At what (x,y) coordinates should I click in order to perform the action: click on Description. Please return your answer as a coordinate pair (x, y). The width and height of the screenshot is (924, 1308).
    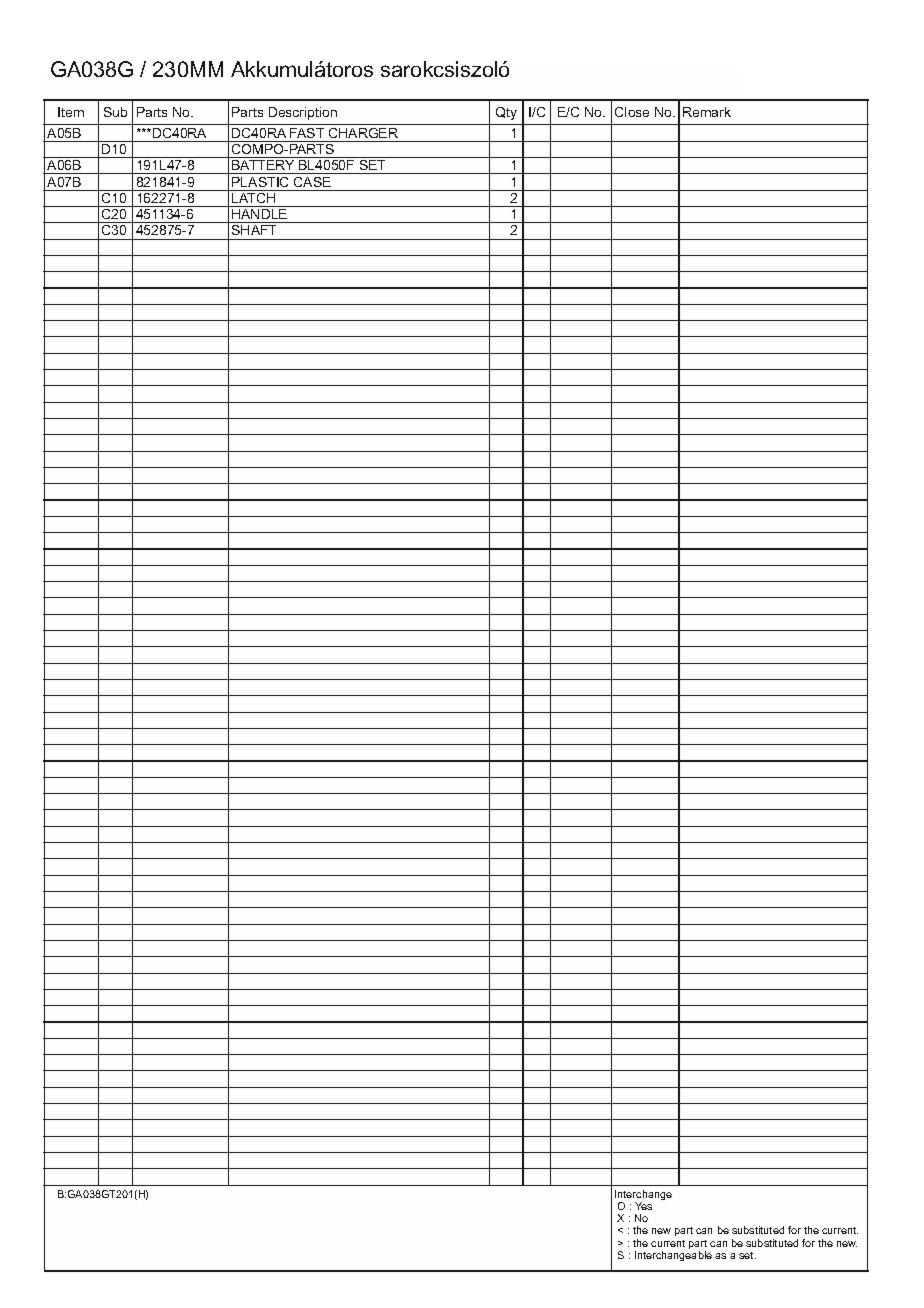
    Looking at the image, I should click on (303, 113).
